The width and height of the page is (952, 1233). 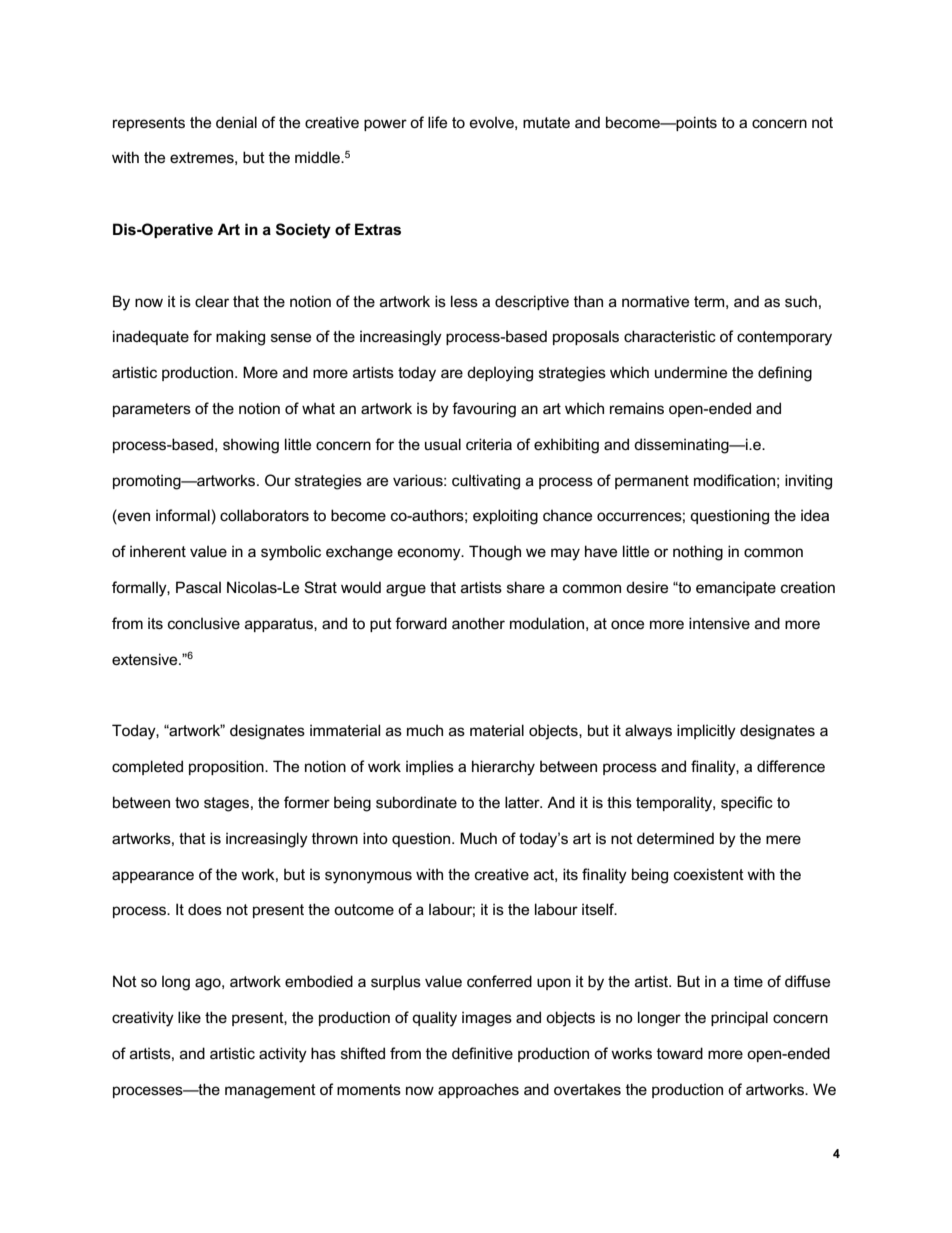 I want to click on like, so click(x=189, y=1017).
